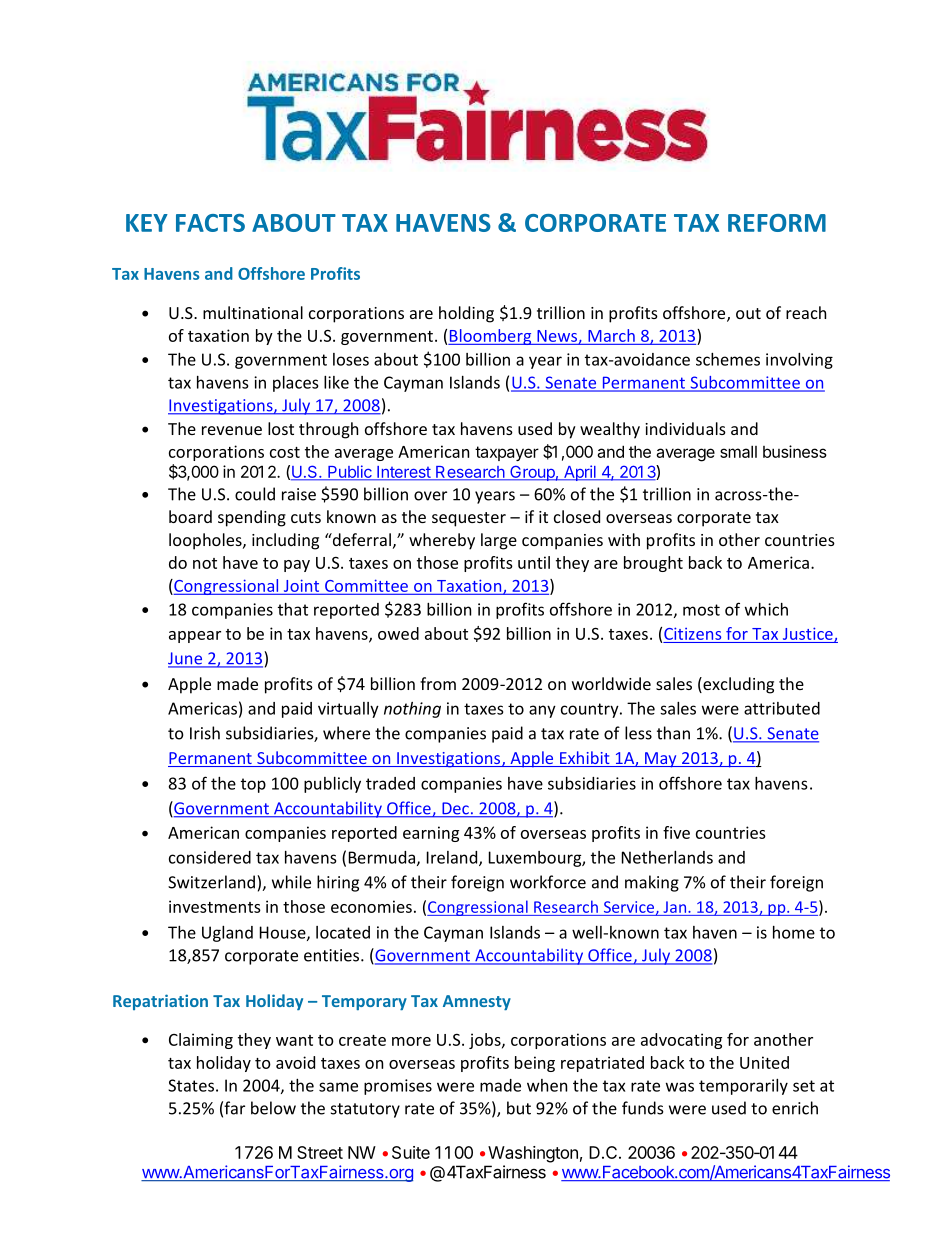 This screenshot has height=1233, width=952. Describe the element at coordinates (215, 906) in the screenshot. I see `investments` at that location.
